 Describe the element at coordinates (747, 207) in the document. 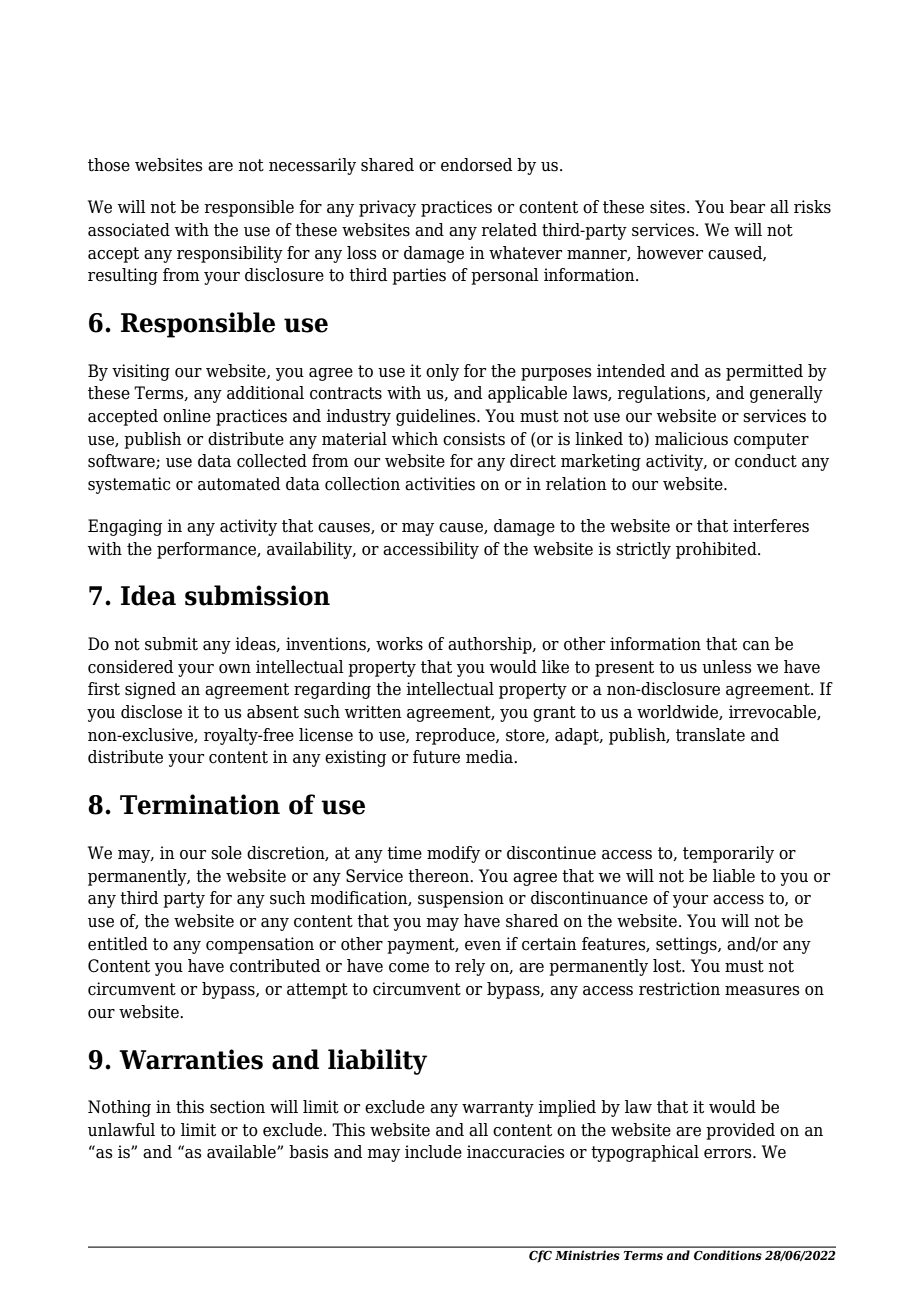

I see `bear` at that location.
